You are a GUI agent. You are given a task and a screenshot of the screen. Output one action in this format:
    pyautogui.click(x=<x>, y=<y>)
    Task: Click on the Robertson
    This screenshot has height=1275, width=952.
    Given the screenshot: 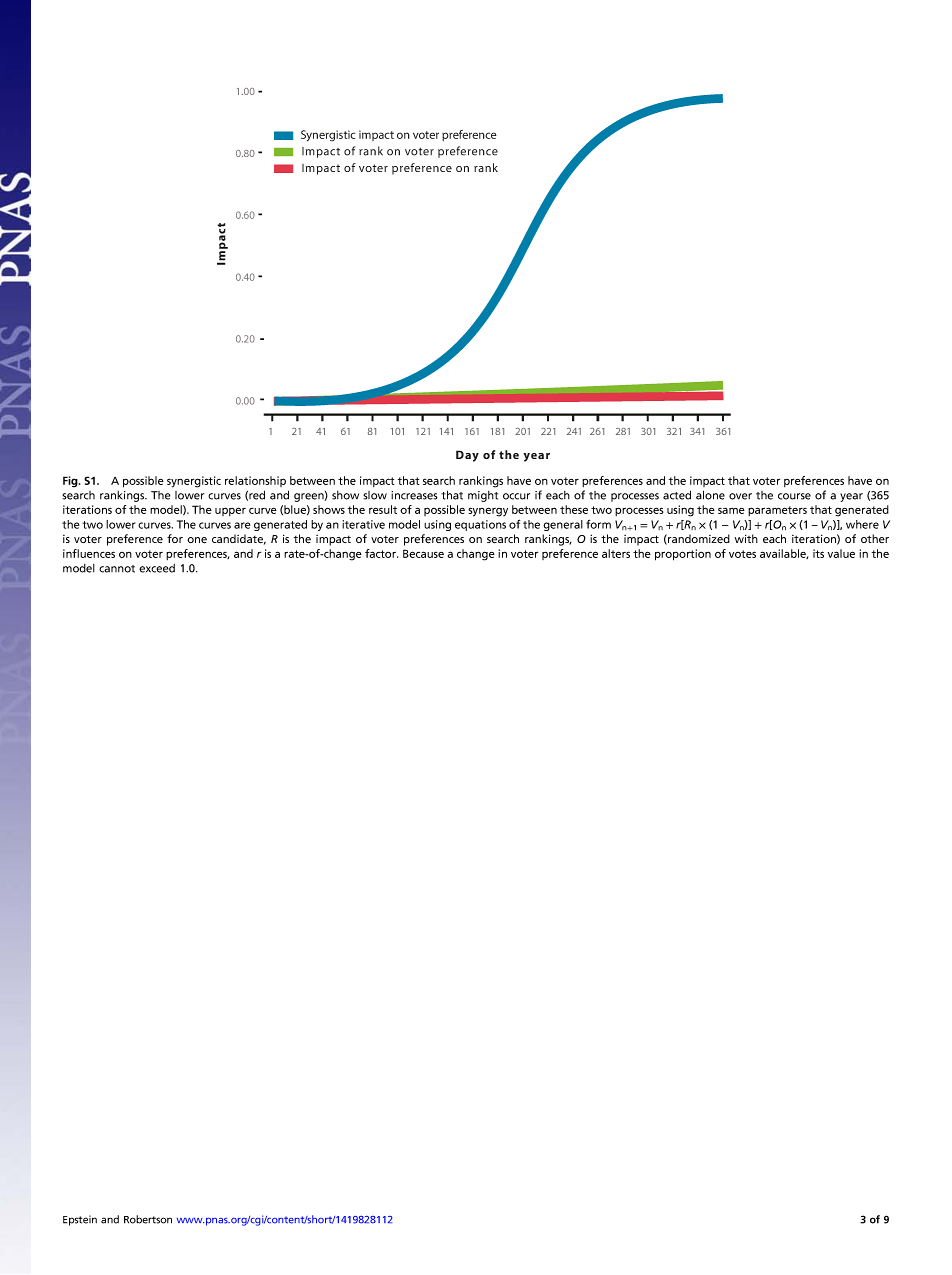 What is the action you would take?
    pyautogui.click(x=148, y=1219)
